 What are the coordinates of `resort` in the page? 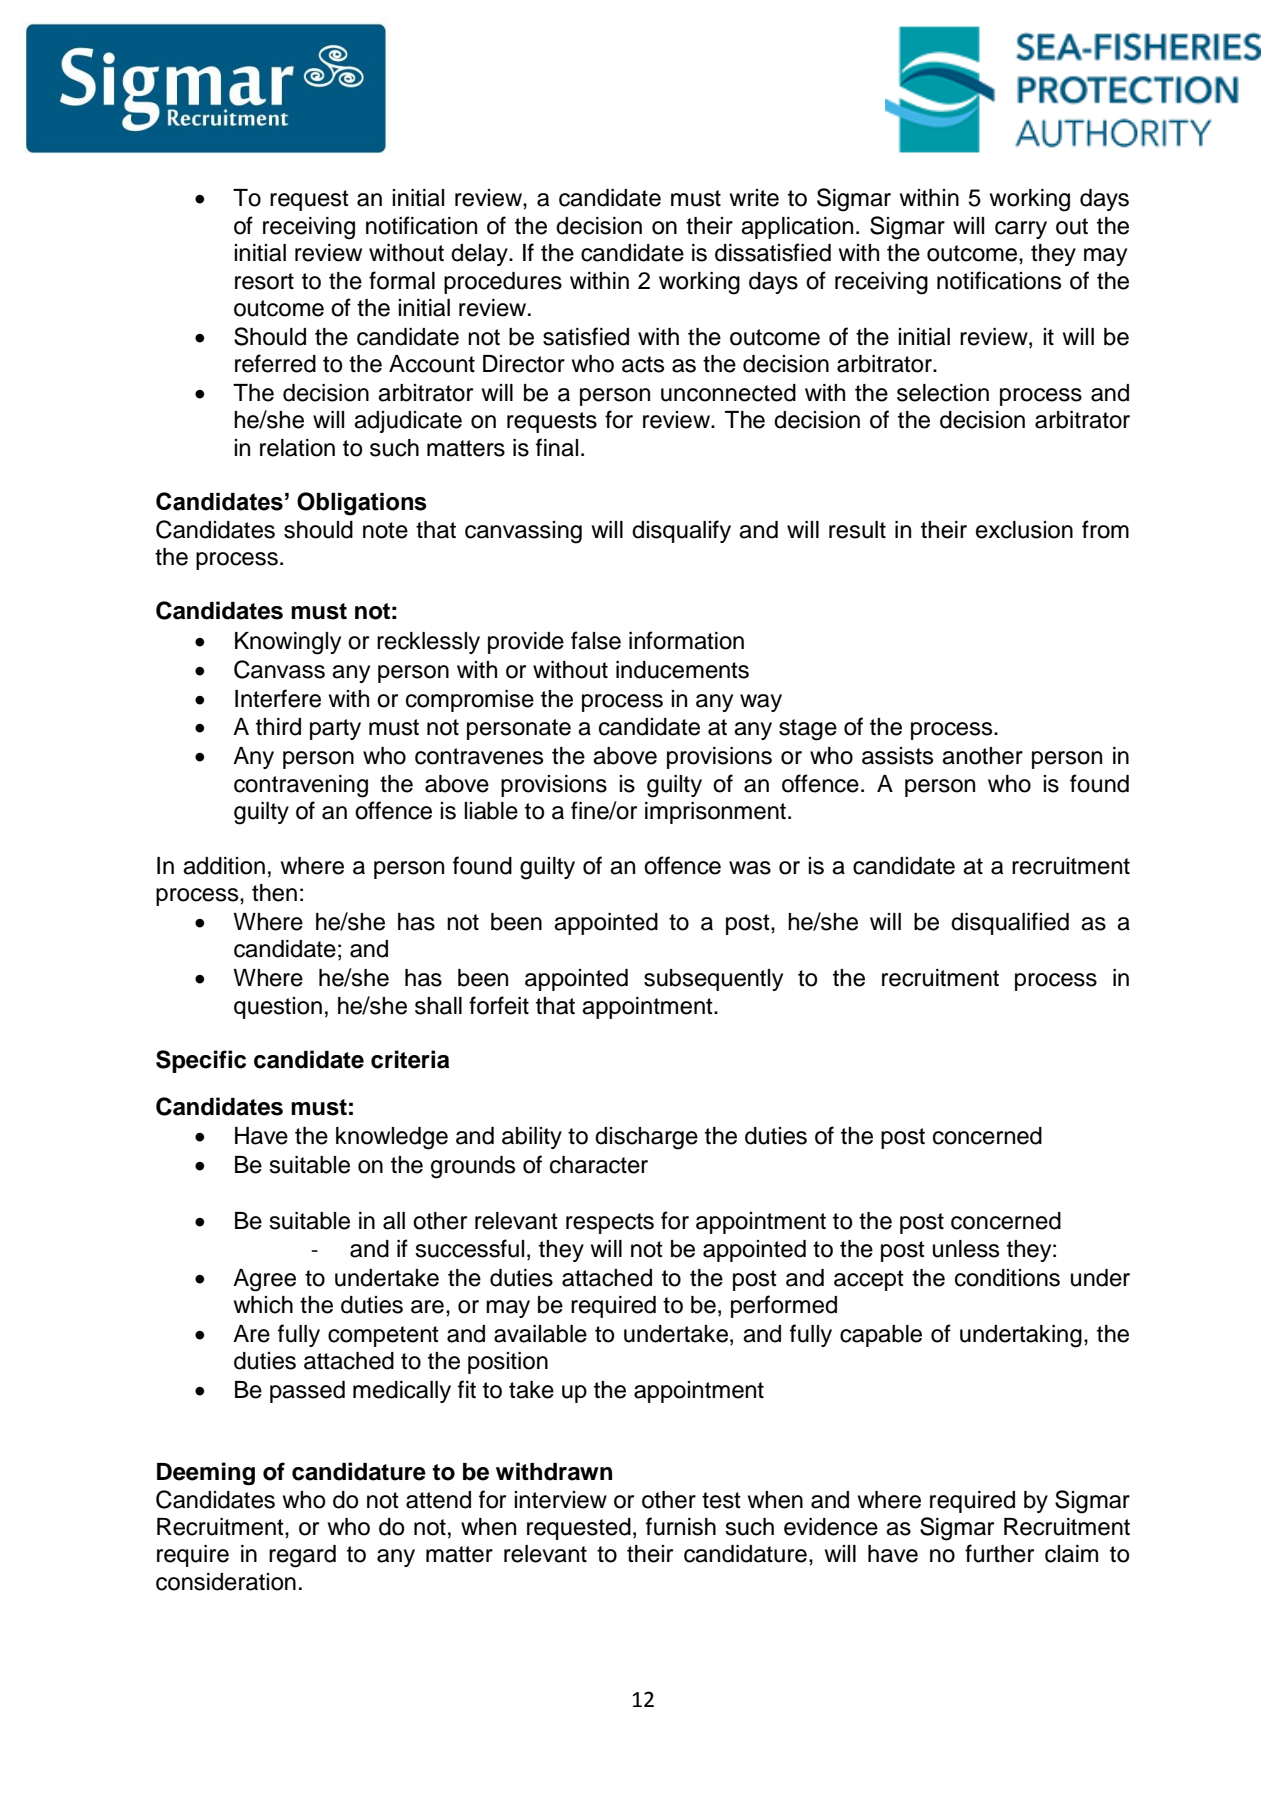 It's located at (264, 281).
